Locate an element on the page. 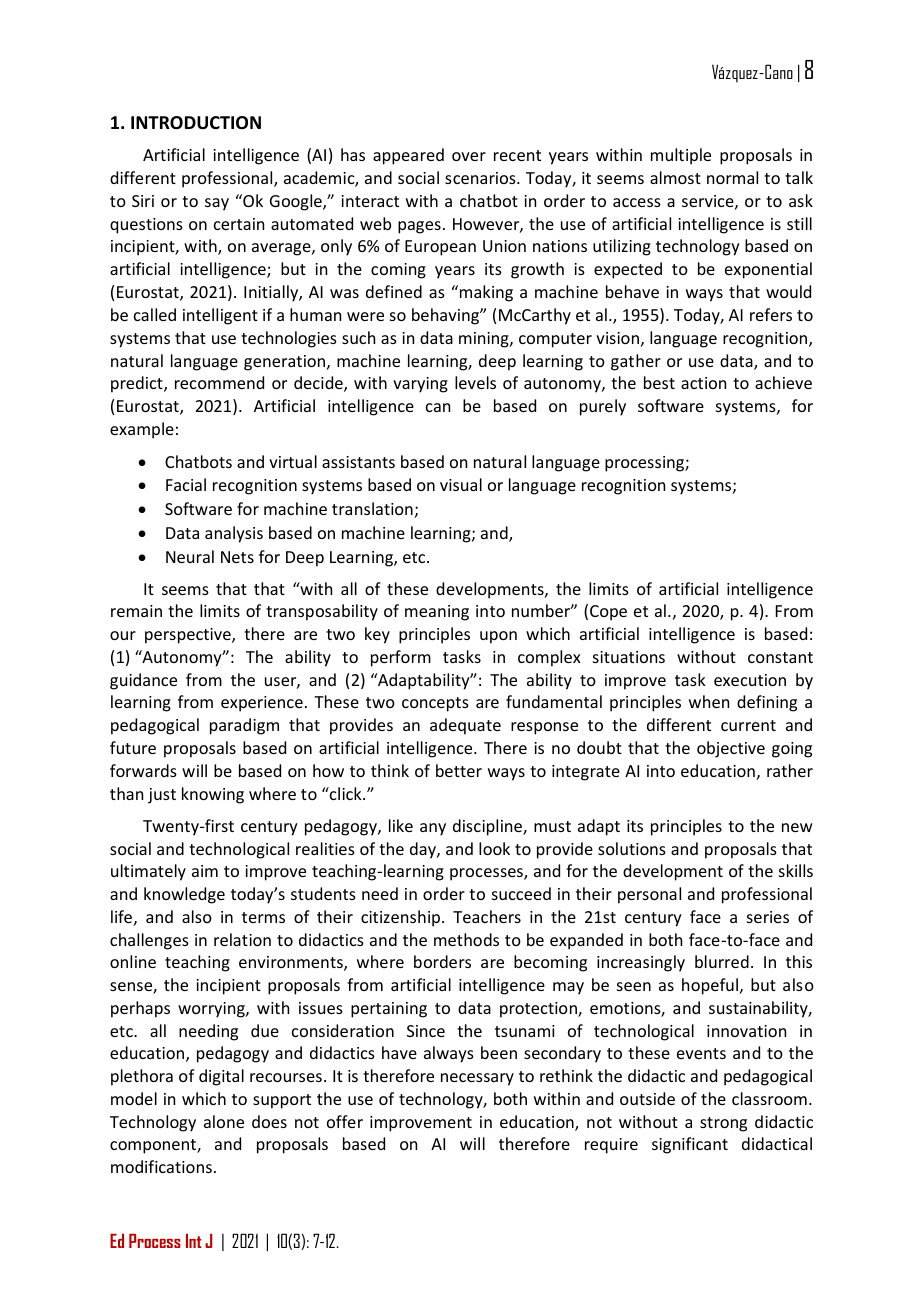  levels is located at coordinates (475, 382).
